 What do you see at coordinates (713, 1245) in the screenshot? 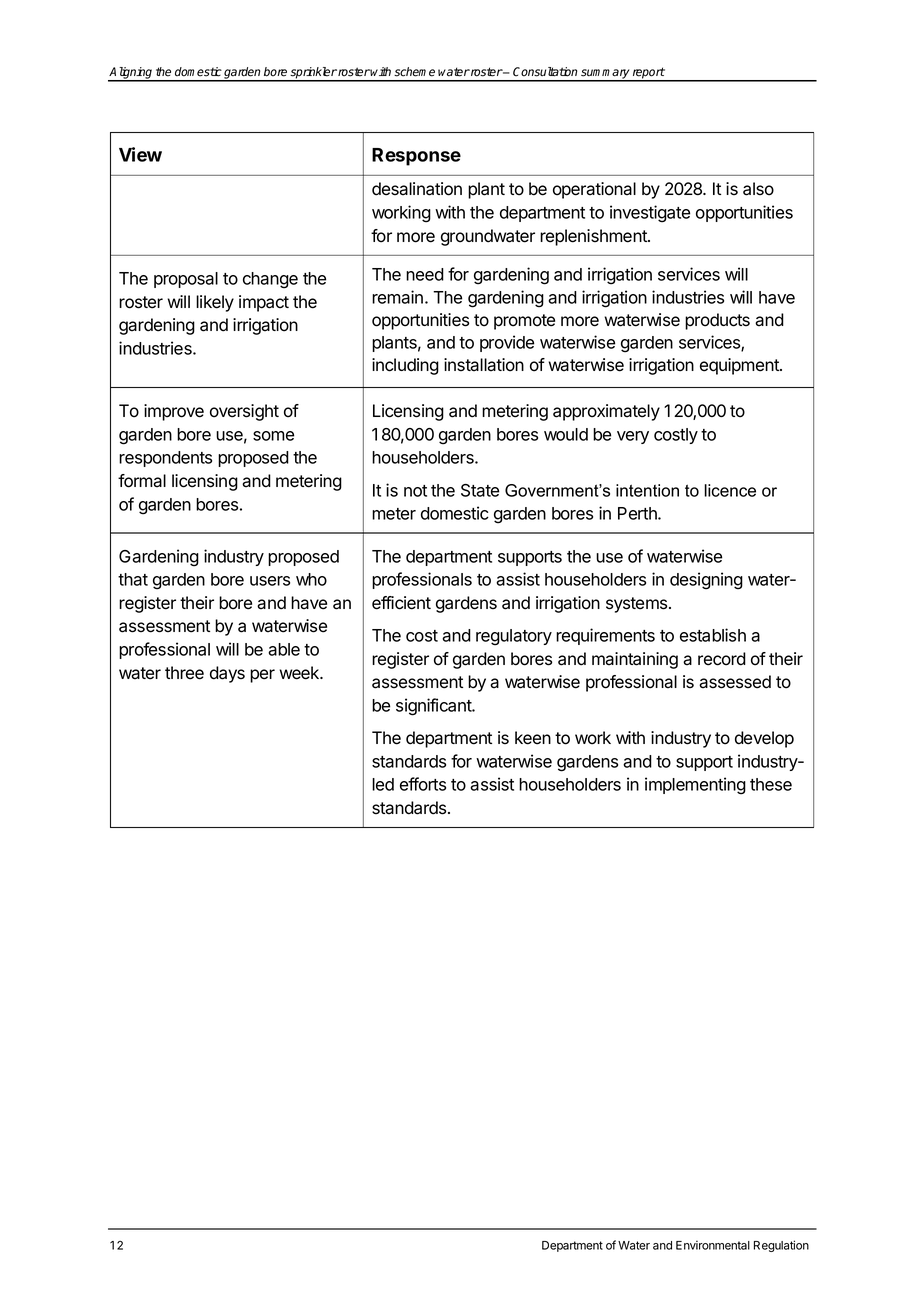
I see `Environmental` at bounding box center [713, 1245].
